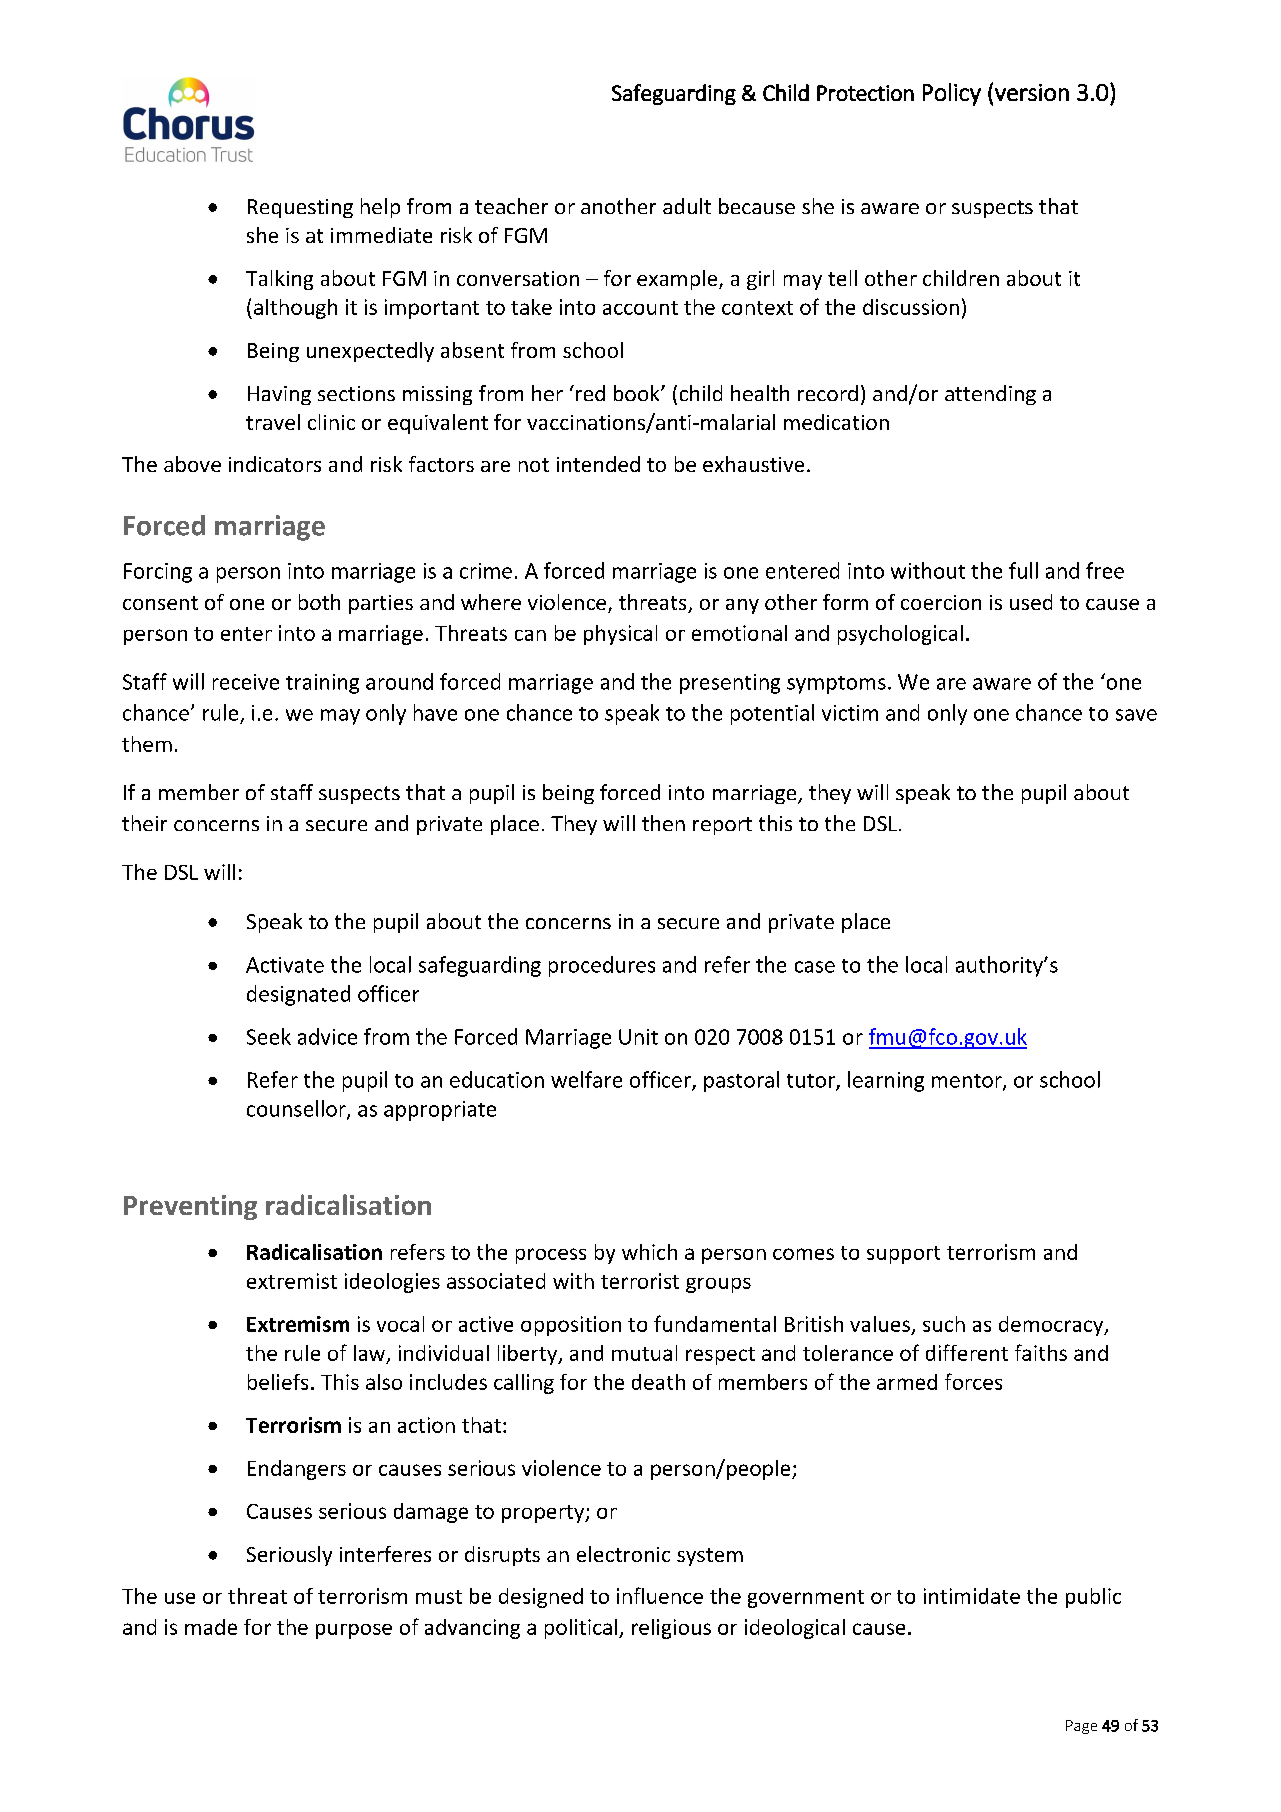 This image has width=1281, height=1812. I want to click on adult, so click(687, 206).
